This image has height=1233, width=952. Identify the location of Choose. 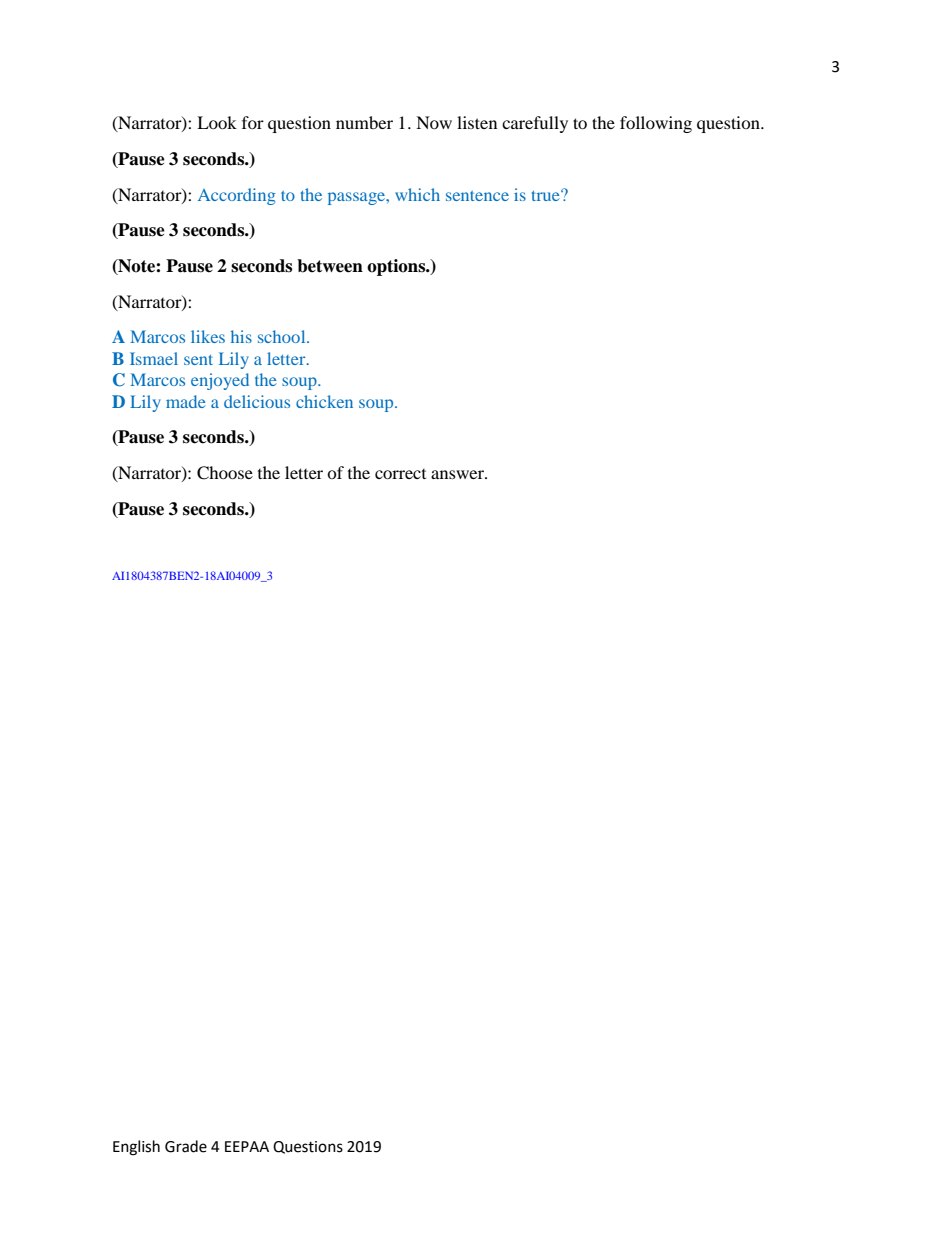
(225, 473).
